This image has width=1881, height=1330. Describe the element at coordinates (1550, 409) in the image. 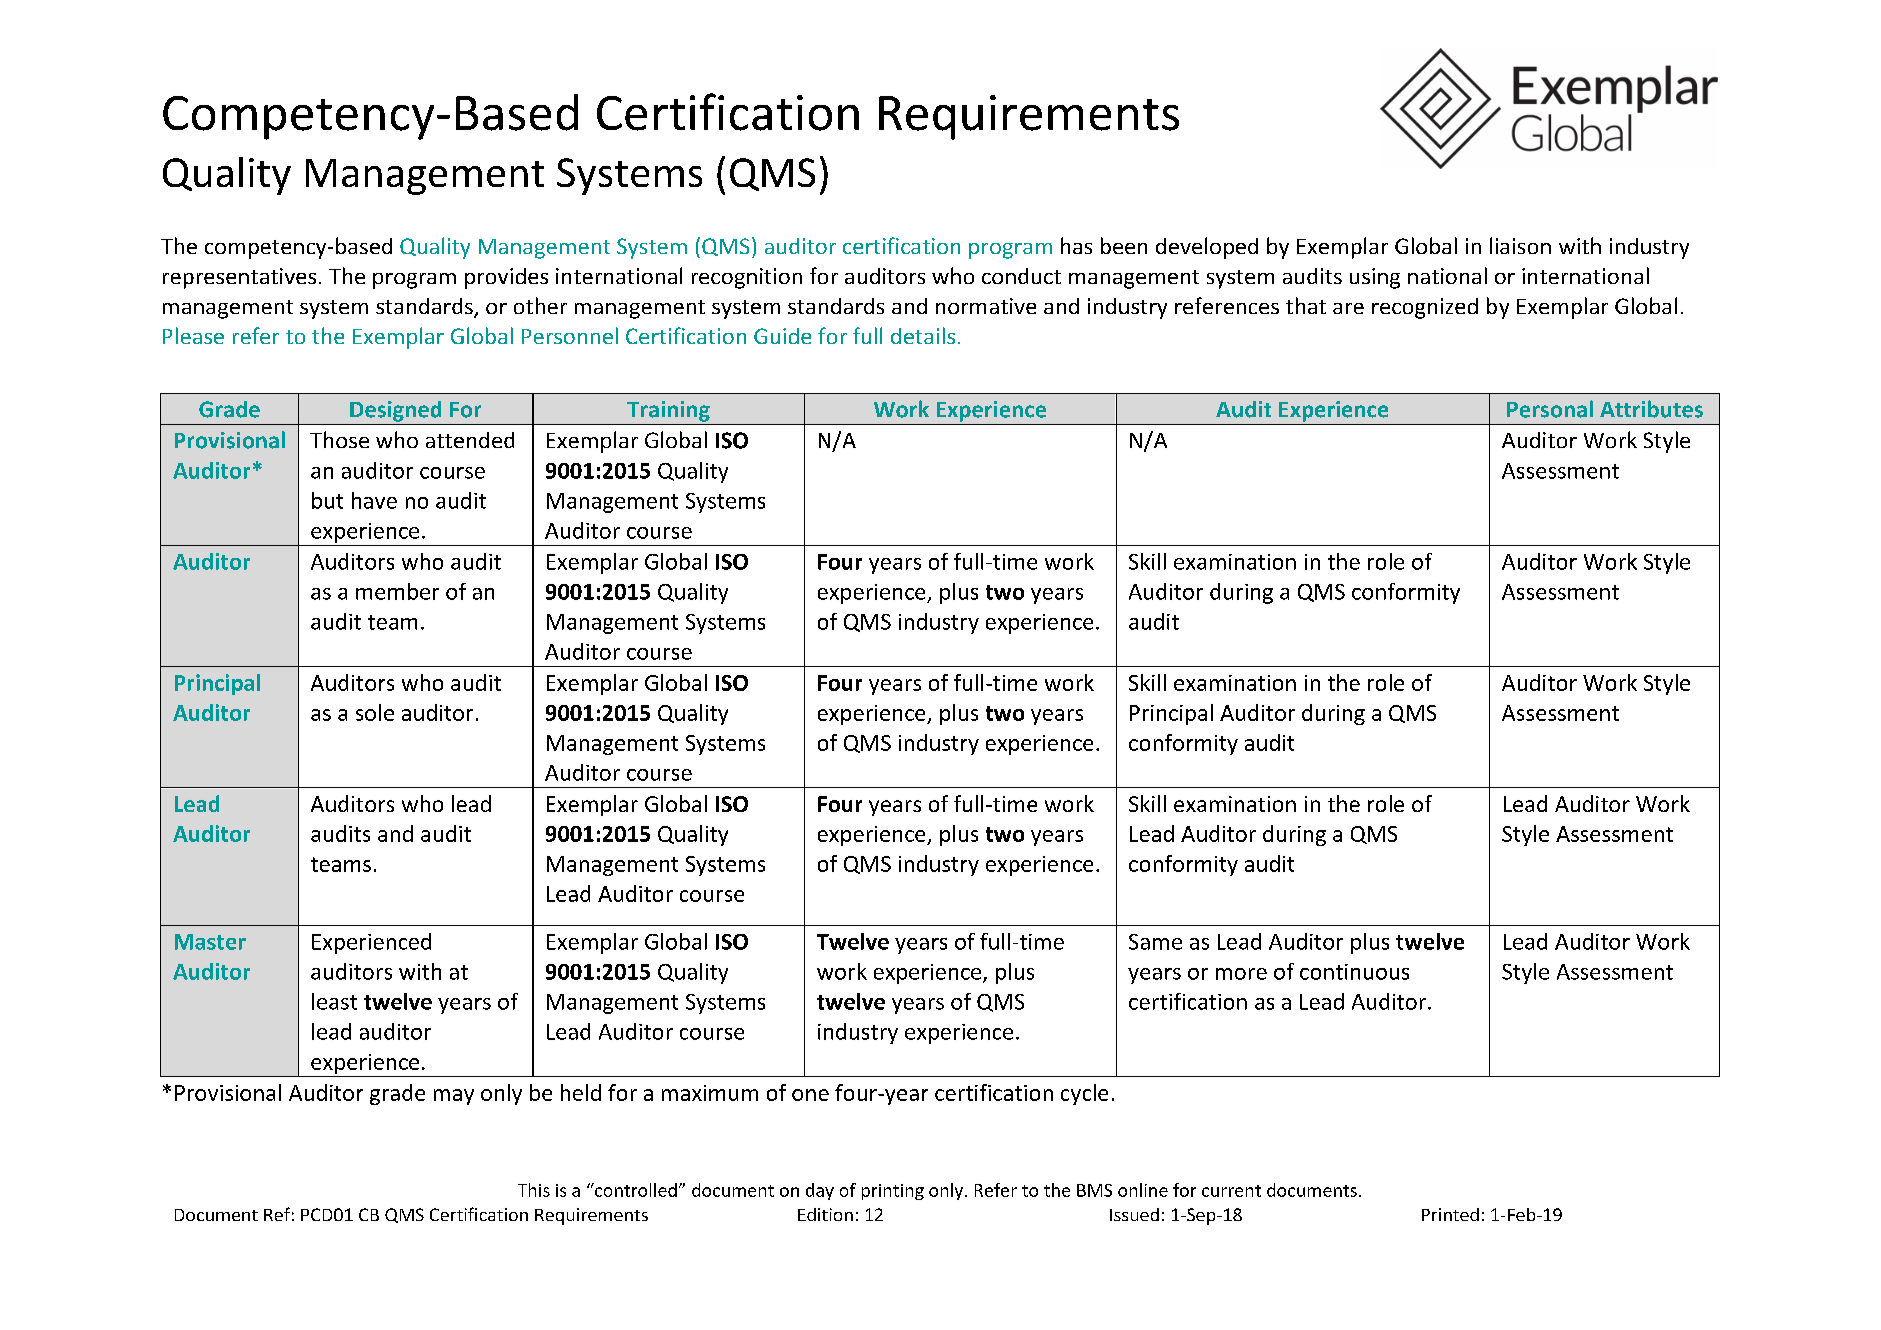

I see `Personal` at that location.
